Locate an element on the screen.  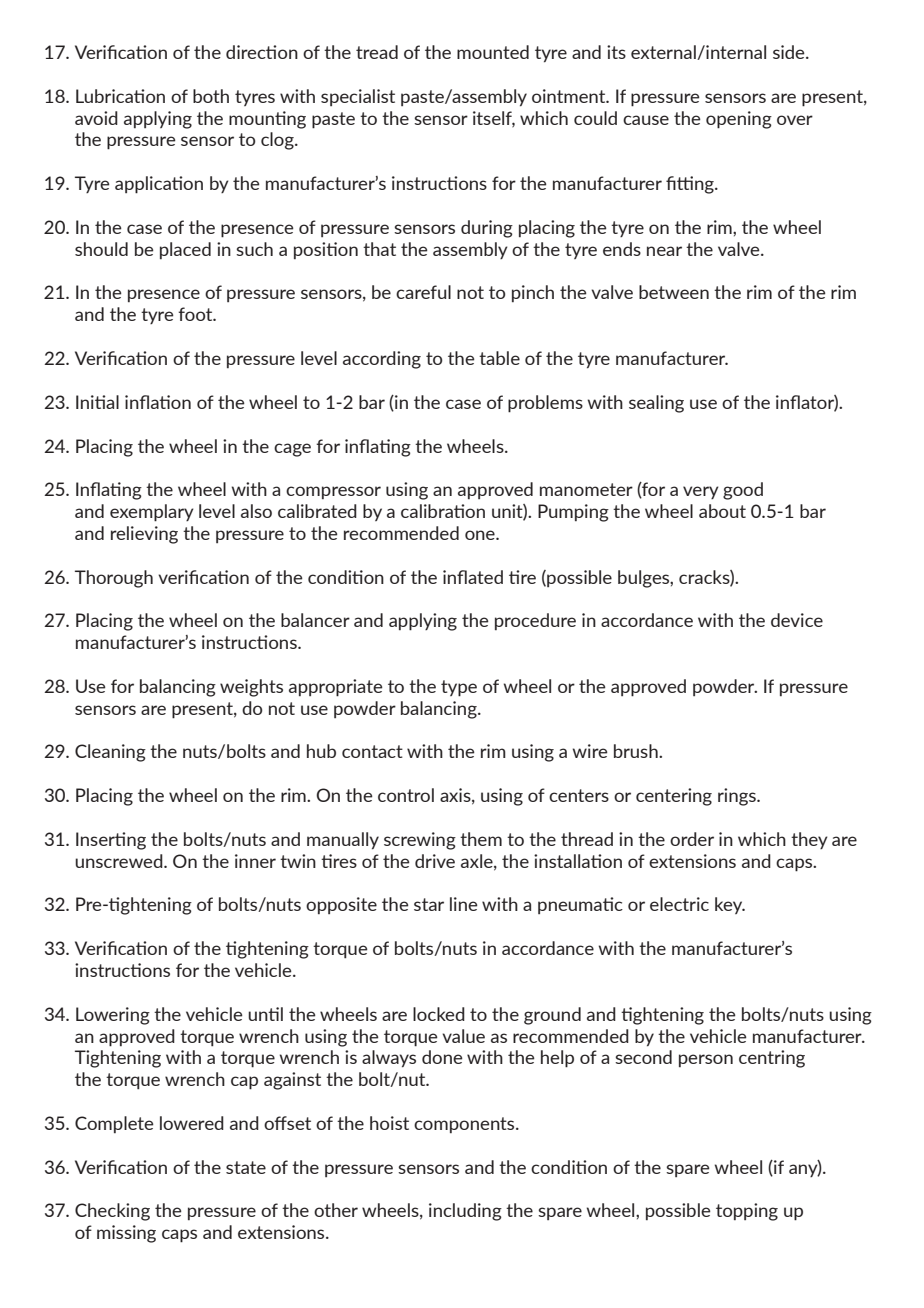
type is located at coordinates (459, 688).
